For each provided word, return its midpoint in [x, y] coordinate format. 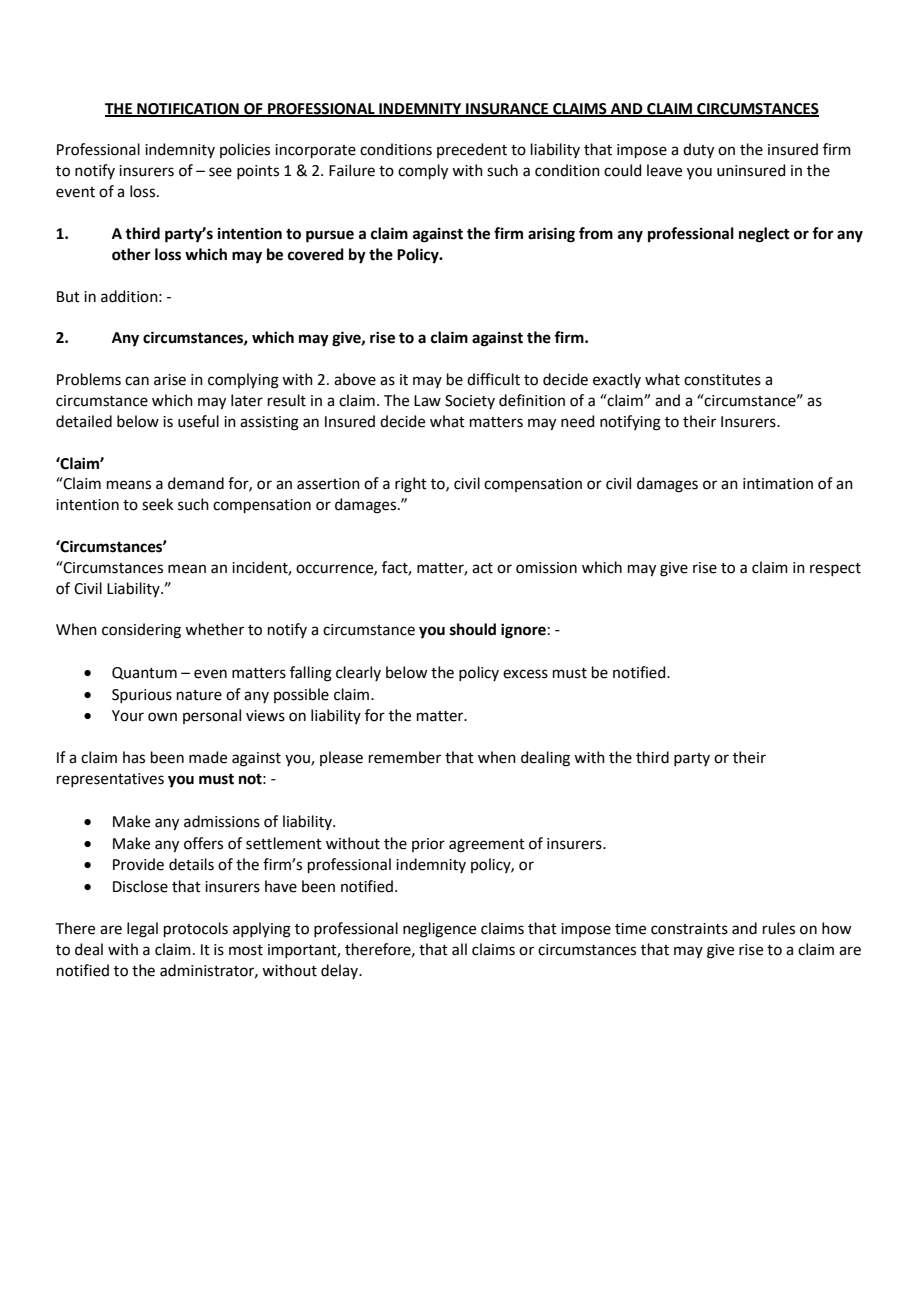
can [137, 381]
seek [157, 504]
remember [405, 757]
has [134, 757]
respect [835, 569]
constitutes [722, 380]
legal [142, 930]
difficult [493, 379]
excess [525, 674]
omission [546, 568]
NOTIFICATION [188, 110]
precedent [472, 150]
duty [698, 151]
